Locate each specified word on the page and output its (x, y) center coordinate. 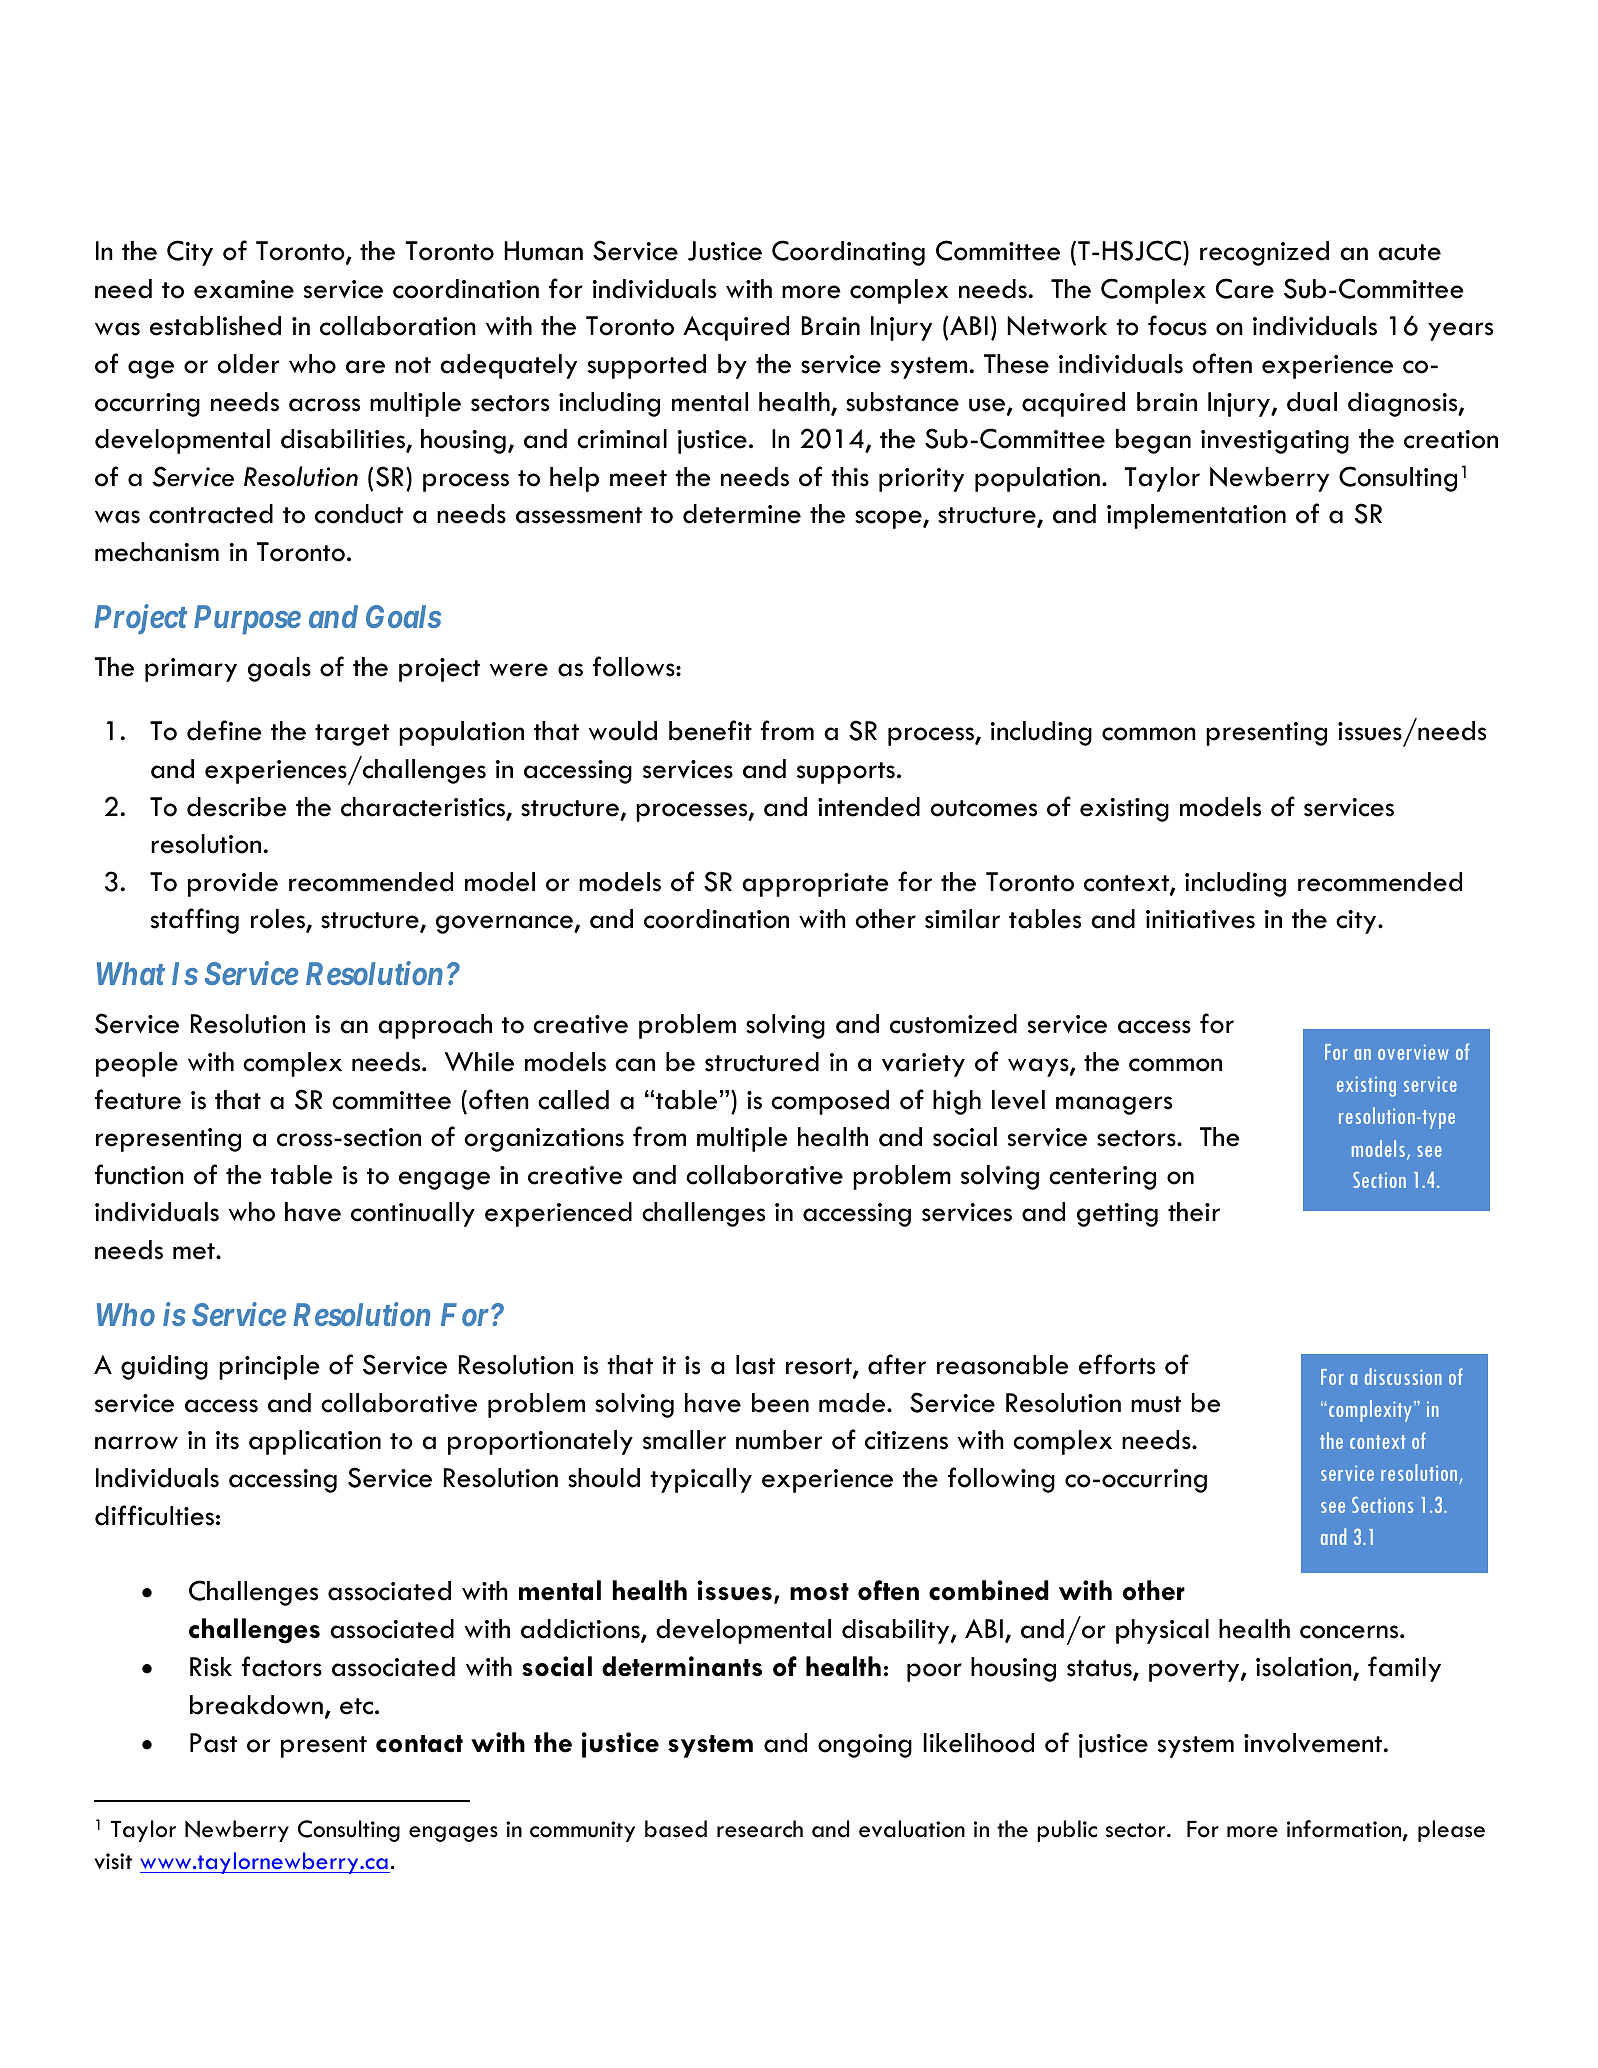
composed (830, 1102)
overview (1413, 1052)
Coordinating (848, 253)
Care (1245, 288)
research (760, 1829)
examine (244, 289)
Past (213, 1743)
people (137, 1064)
